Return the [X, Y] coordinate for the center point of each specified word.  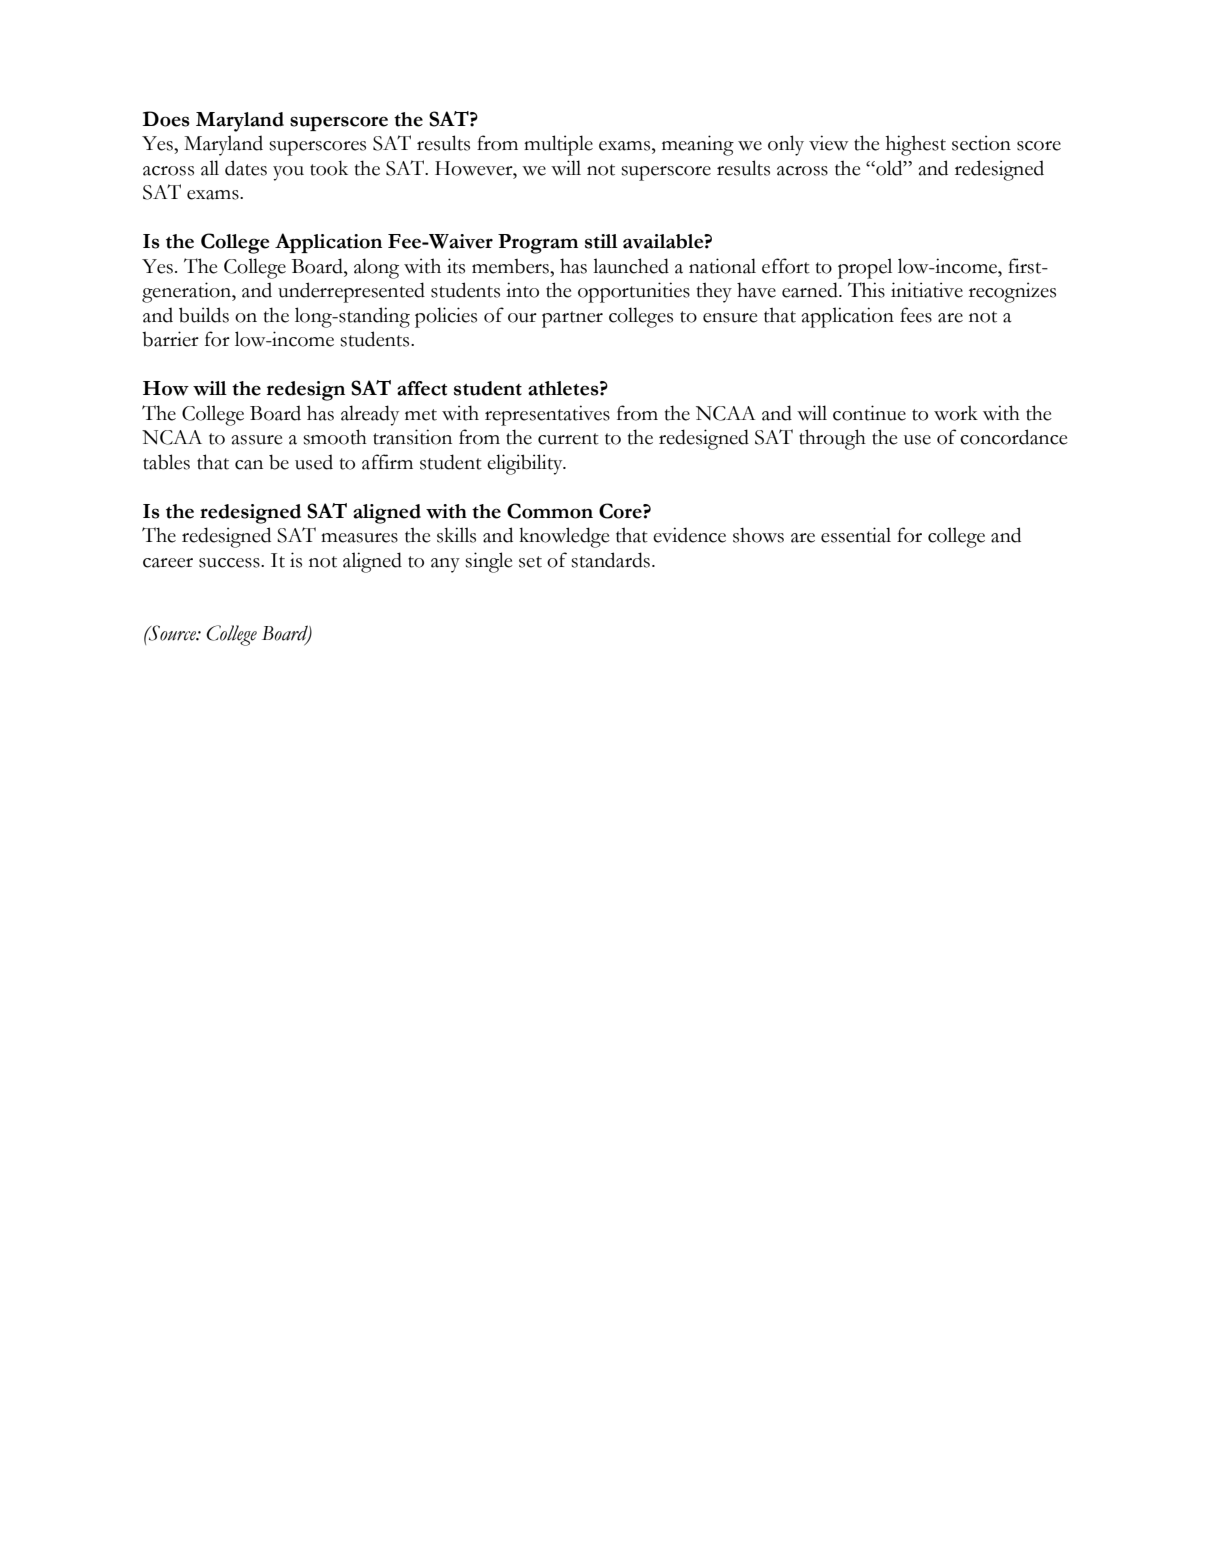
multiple [558, 145]
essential [856, 535]
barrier [170, 339]
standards [612, 560]
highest [916, 145]
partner [572, 319]
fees [916, 315]
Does [166, 119]
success [230, 563]
